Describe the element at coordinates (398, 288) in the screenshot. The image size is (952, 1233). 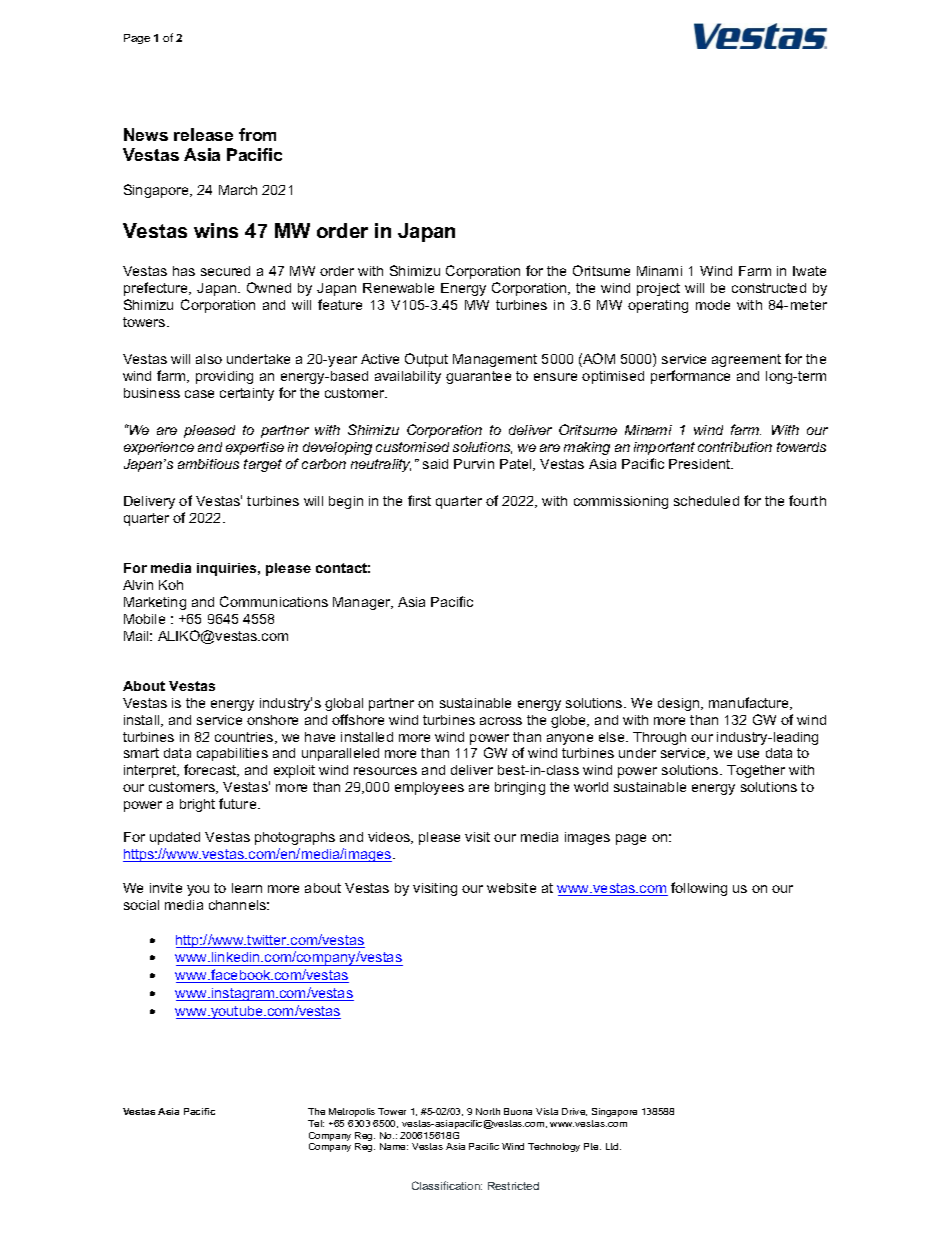
I see `Renewable` at that location.
